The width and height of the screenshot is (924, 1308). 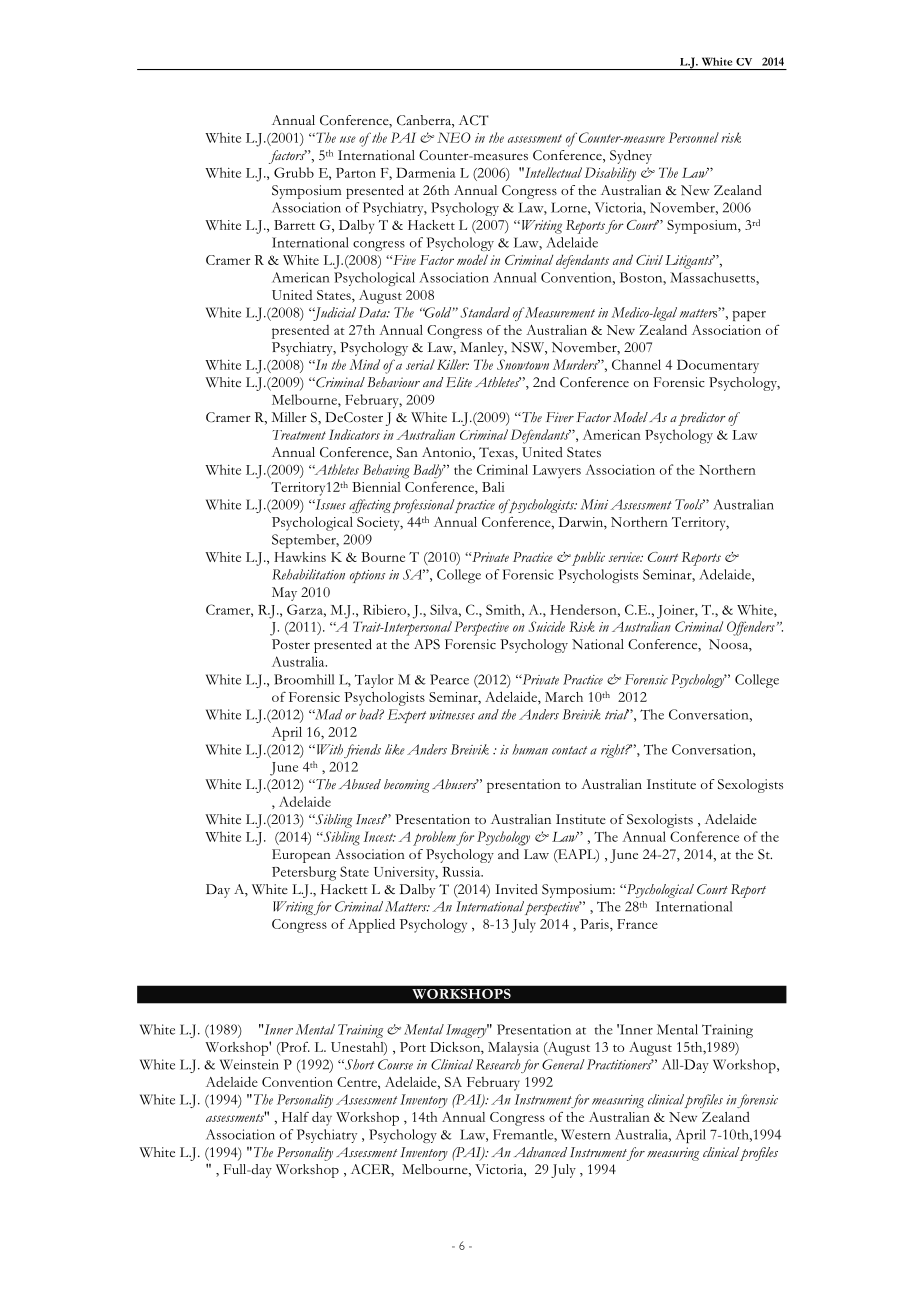 What do you see at coordinates (751, 628) in the screenshot?
I see `Offenders` at bounding box center [751, 628].
